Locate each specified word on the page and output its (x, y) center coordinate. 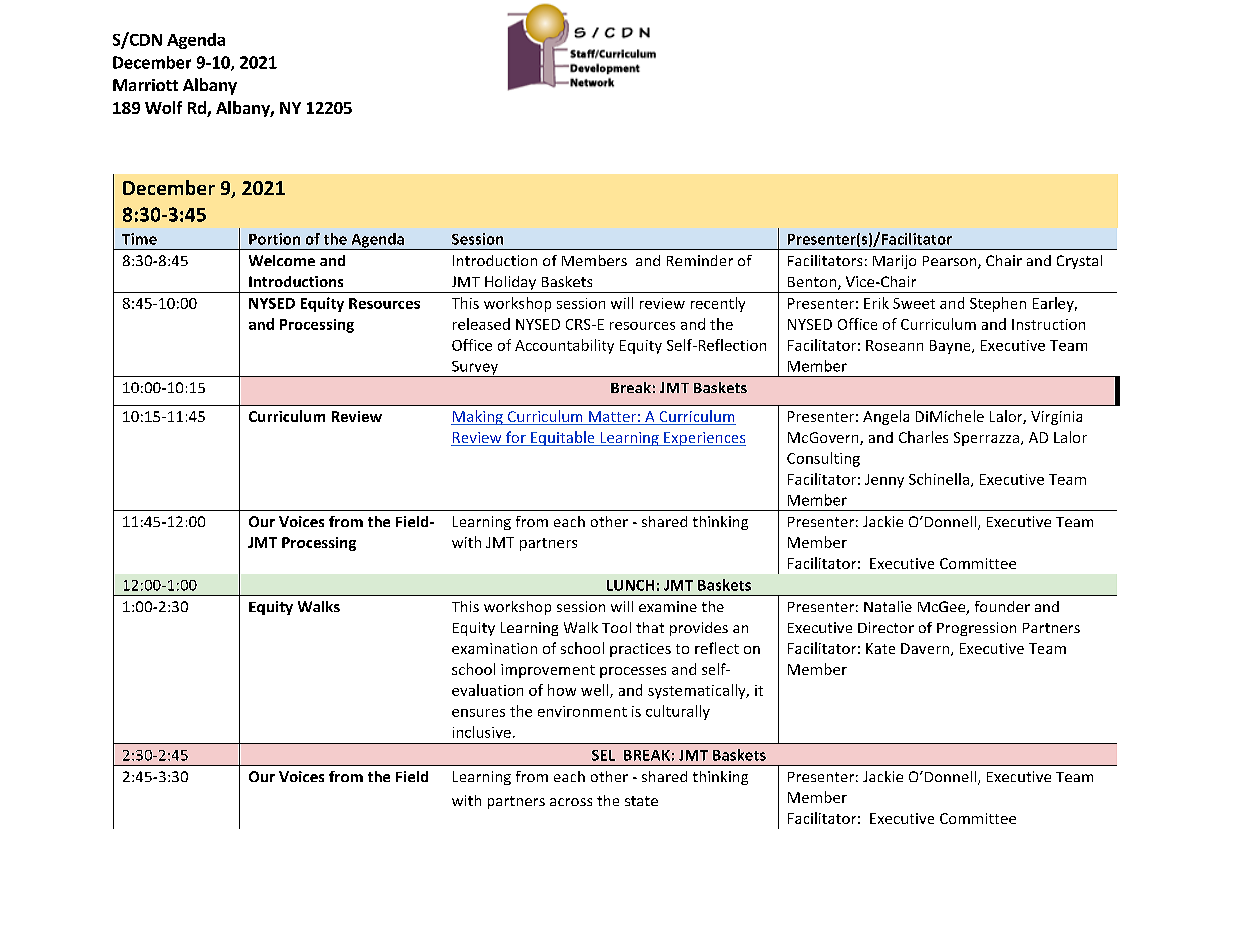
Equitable (563, 438)
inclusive (482, 732)
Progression (976, 629)
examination (494, 648)
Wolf (163, 107)
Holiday (511, 284)
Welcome (282, 260)
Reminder (700, 260)
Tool (616, 627)
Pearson (951, 262)
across (571, 802)
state (641, 801)
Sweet (914, 303)
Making (478, 417)
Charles (923, 437)
